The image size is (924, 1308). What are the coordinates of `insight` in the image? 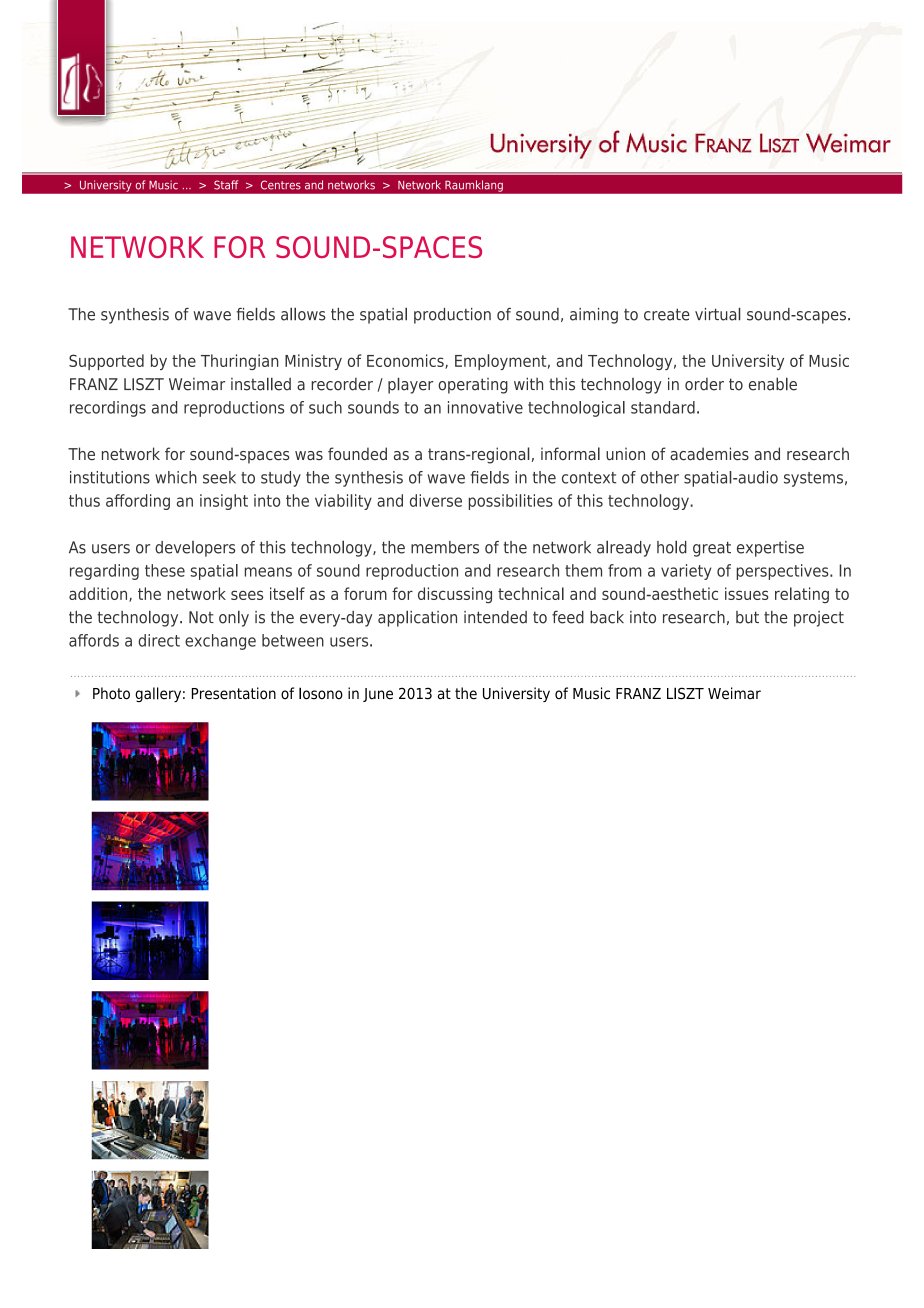 It's located at (224, 502).
